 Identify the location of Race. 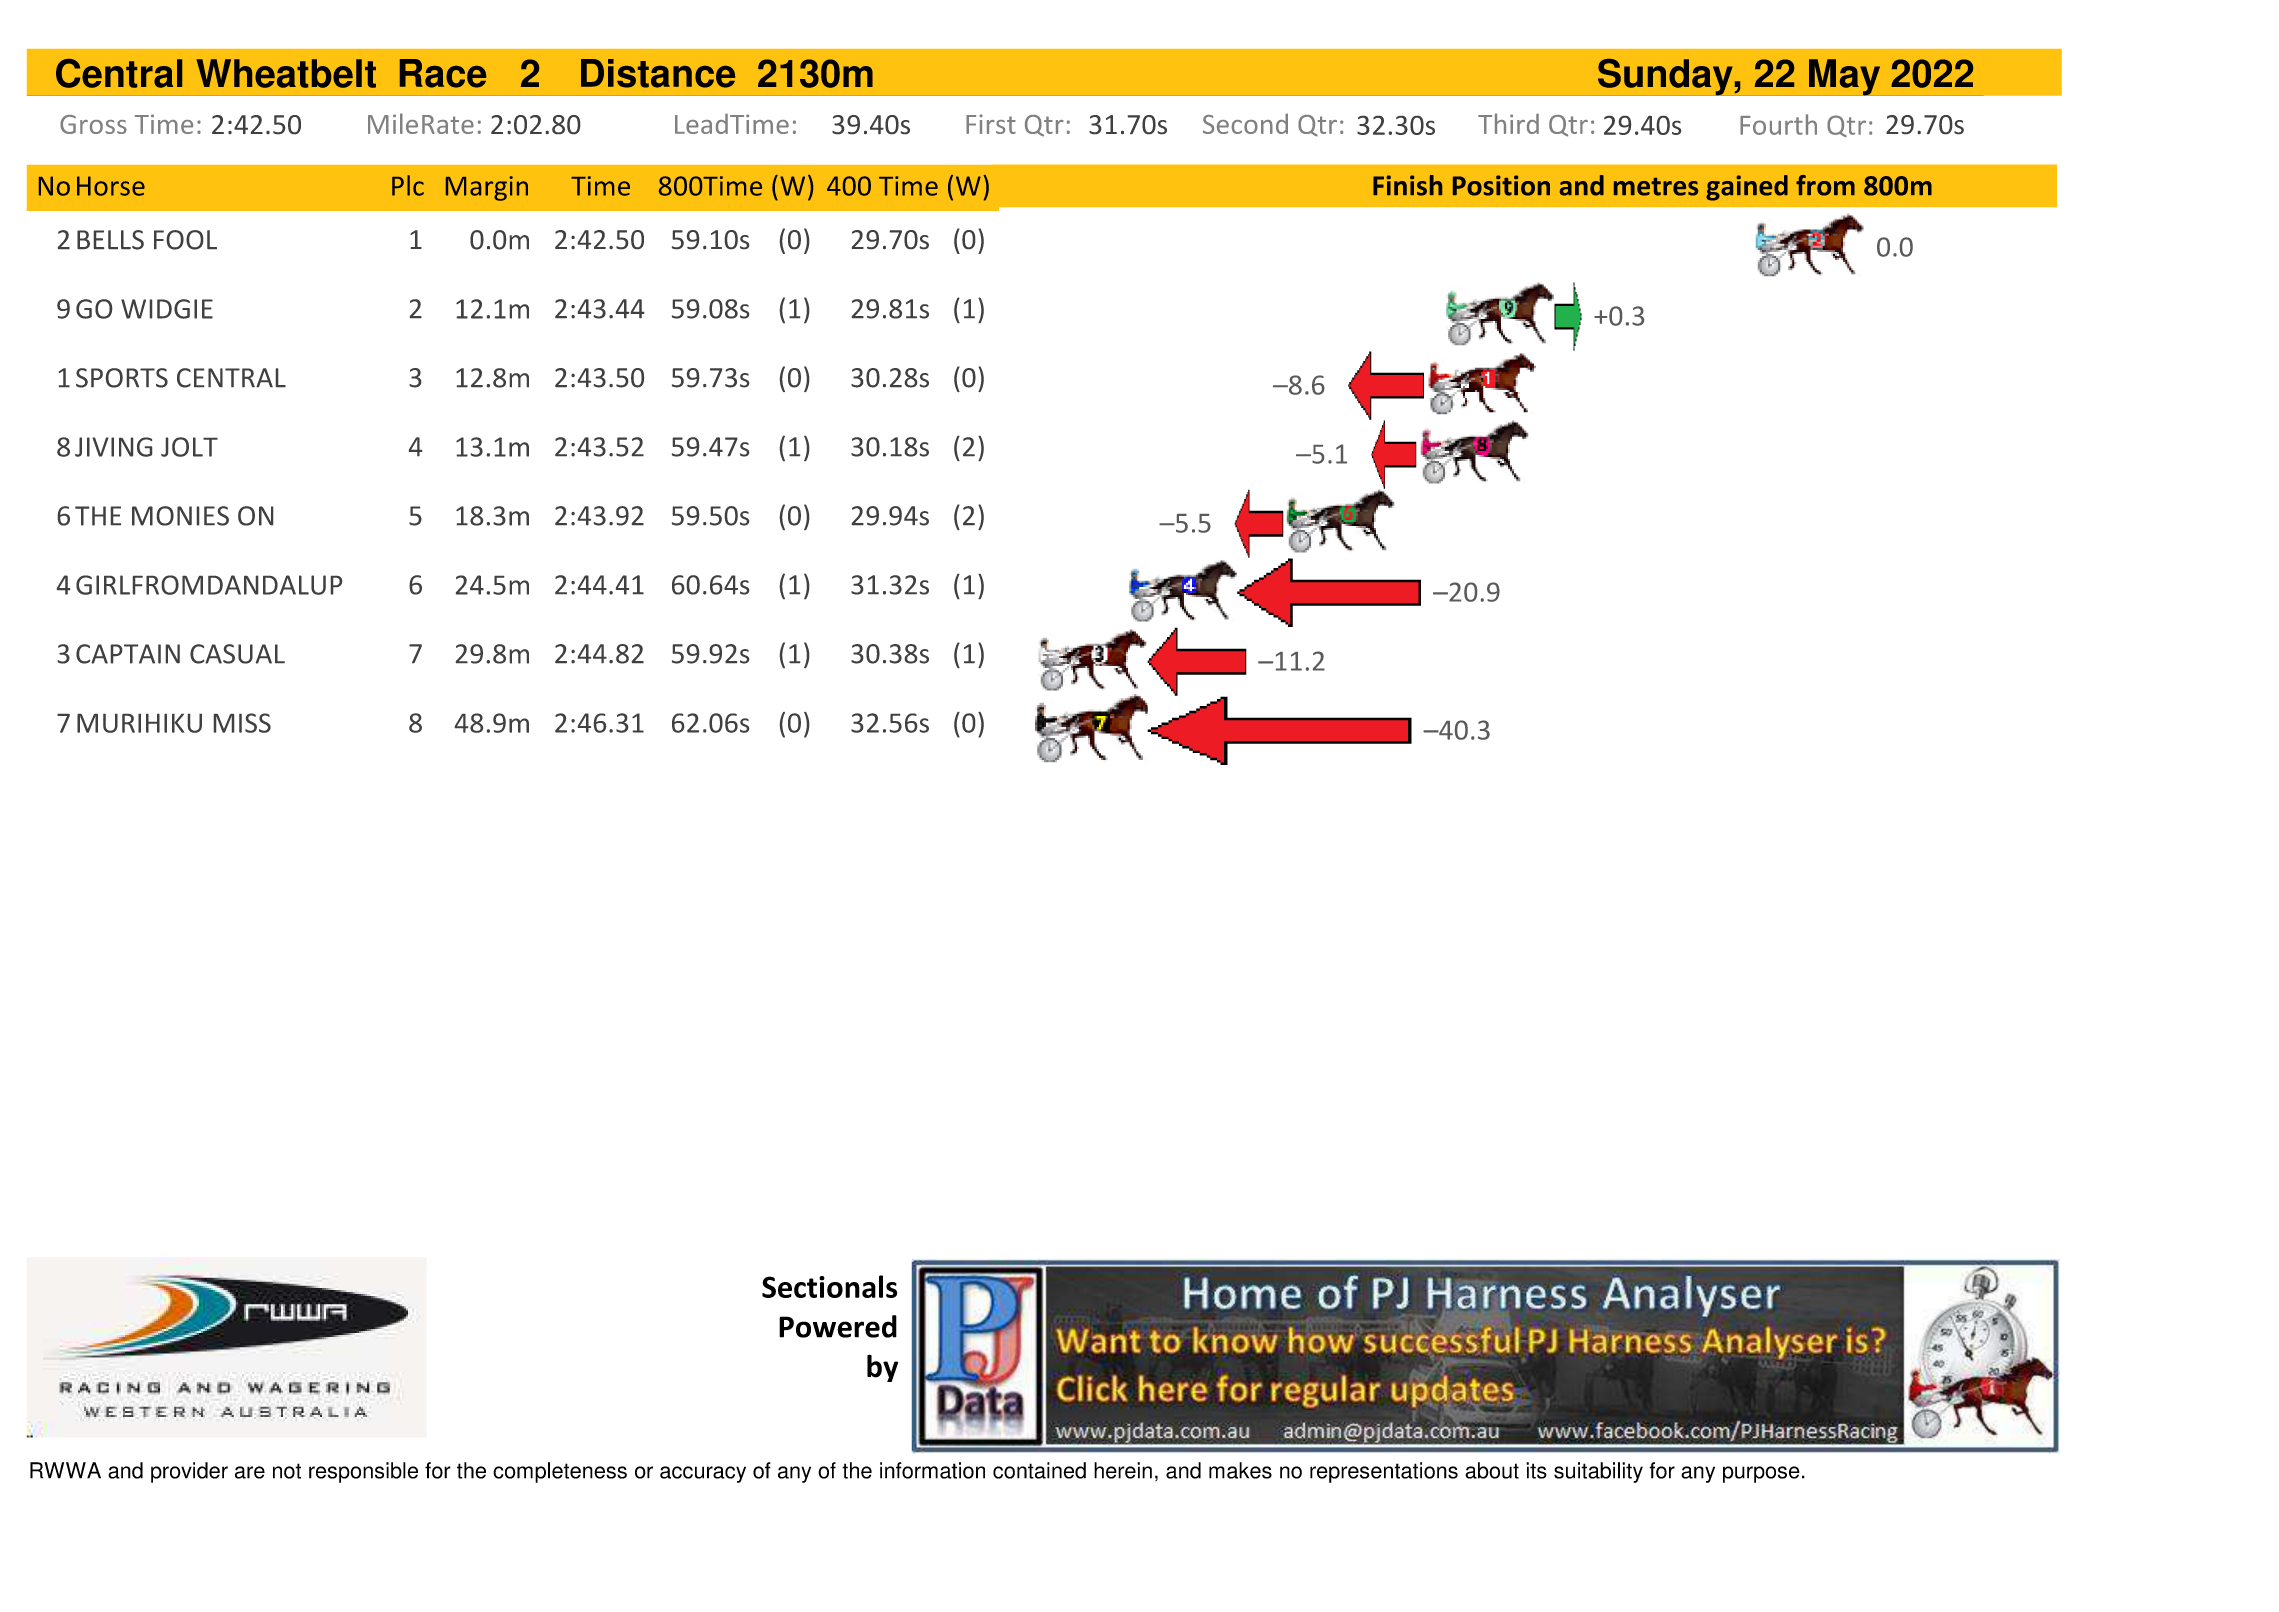
(443, 73).
